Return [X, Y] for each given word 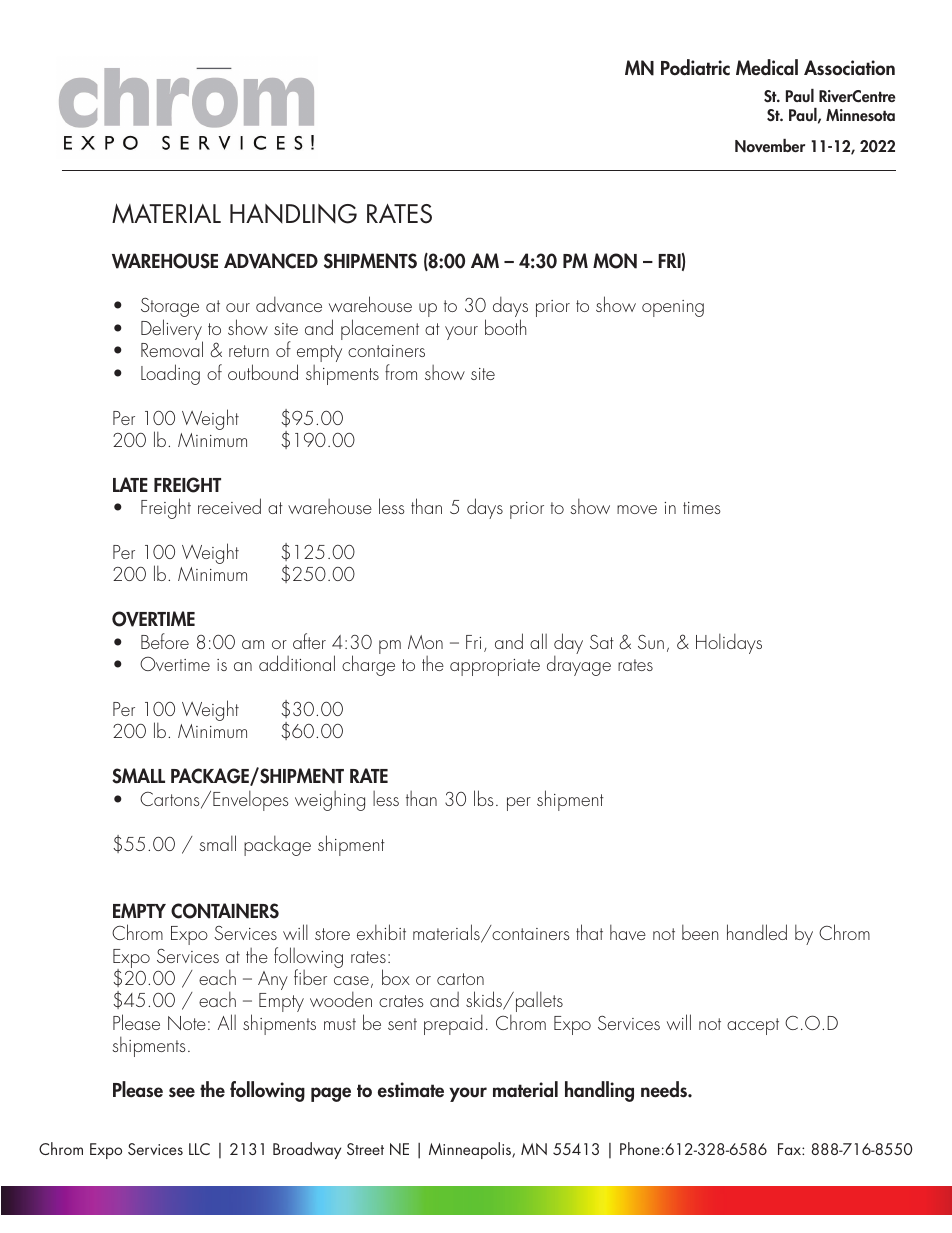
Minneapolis [471, 1150]
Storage [170, 309]
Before [165, 641]
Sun [651, 642]
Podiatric [695, 67]
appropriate [495, 667]
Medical [767, 67]
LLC [199, 1149]
